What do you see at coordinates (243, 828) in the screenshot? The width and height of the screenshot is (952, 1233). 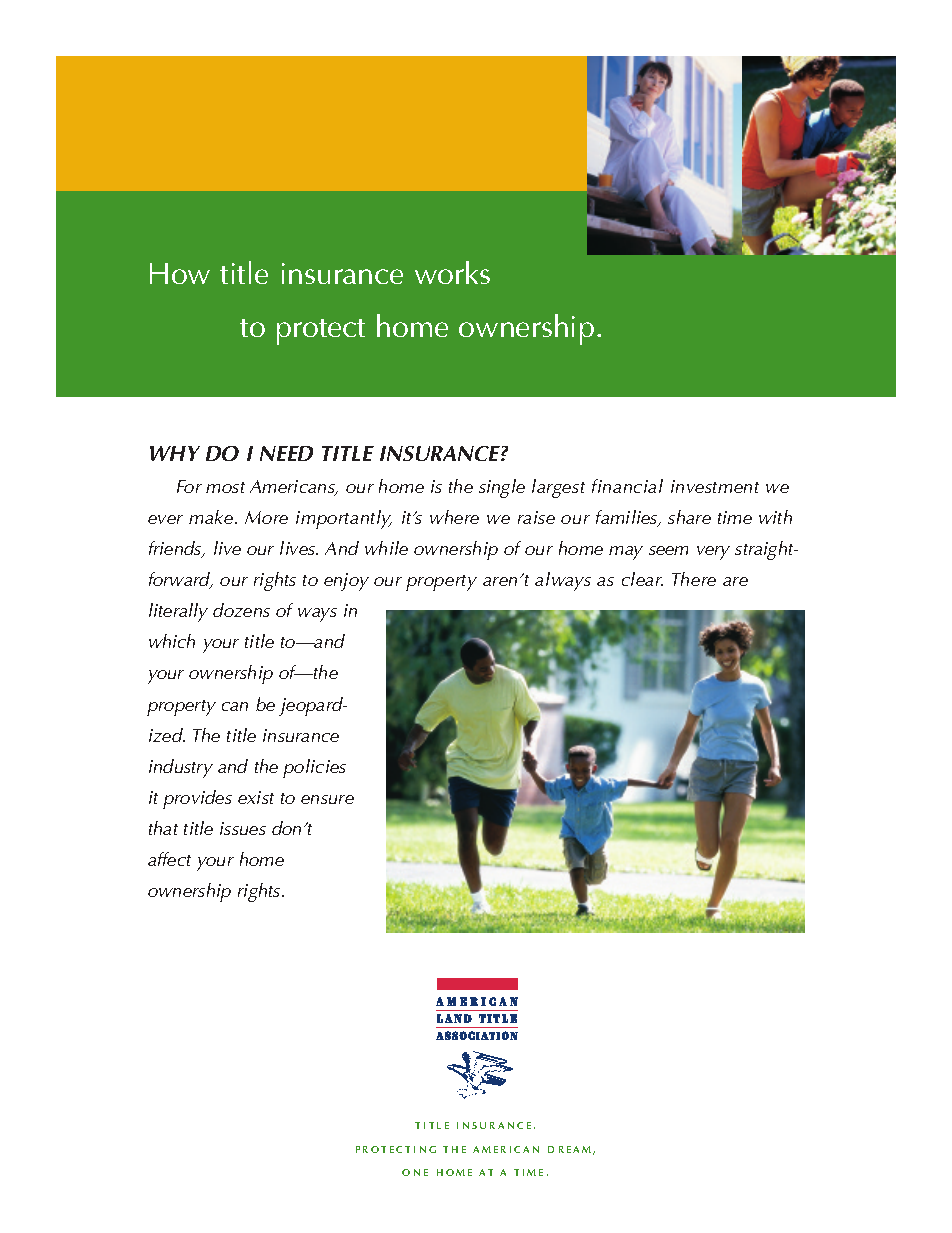 I see `issues` at bounding box center [243, 828].
